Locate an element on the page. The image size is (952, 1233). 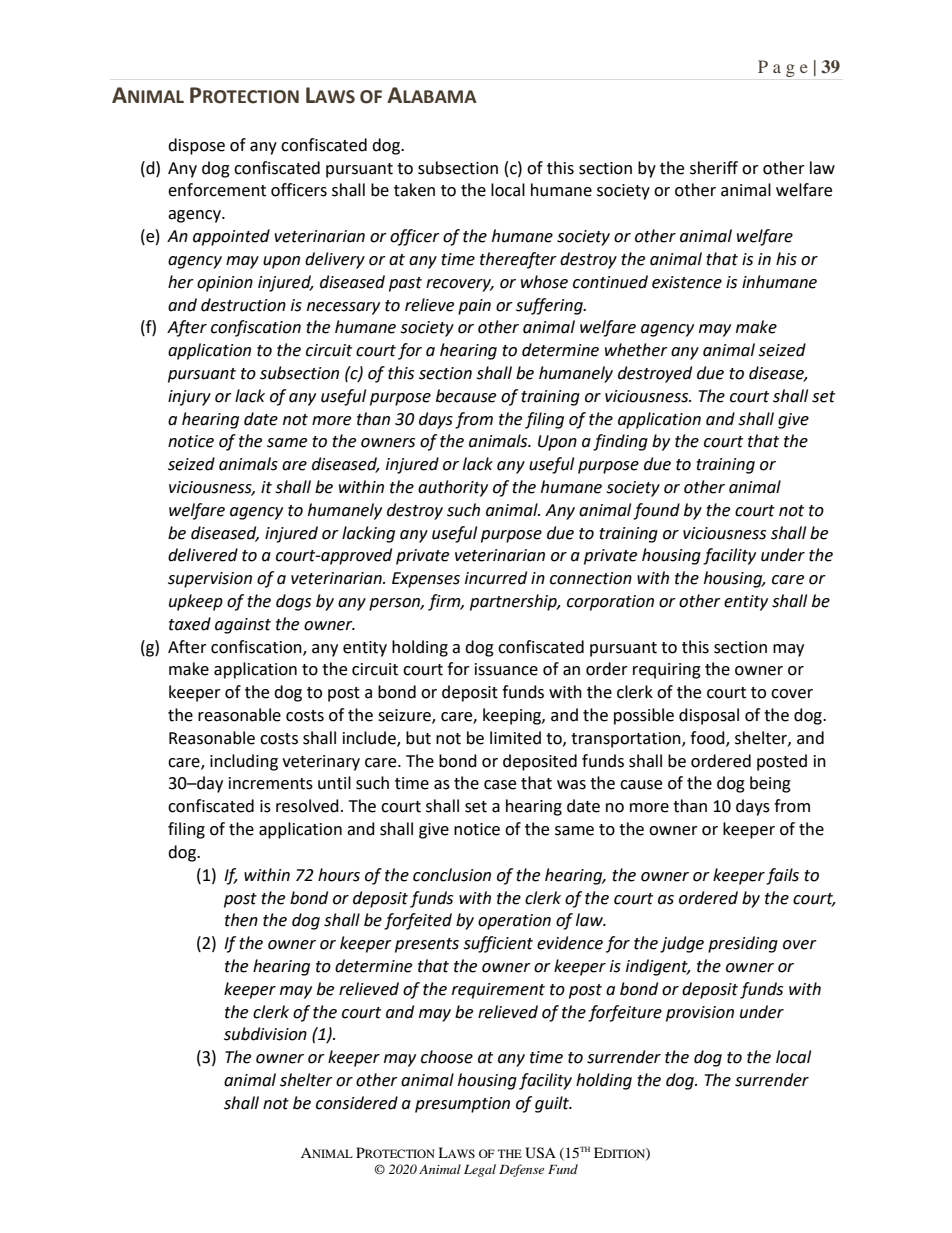
taken is located at coordinates (414, 190).
